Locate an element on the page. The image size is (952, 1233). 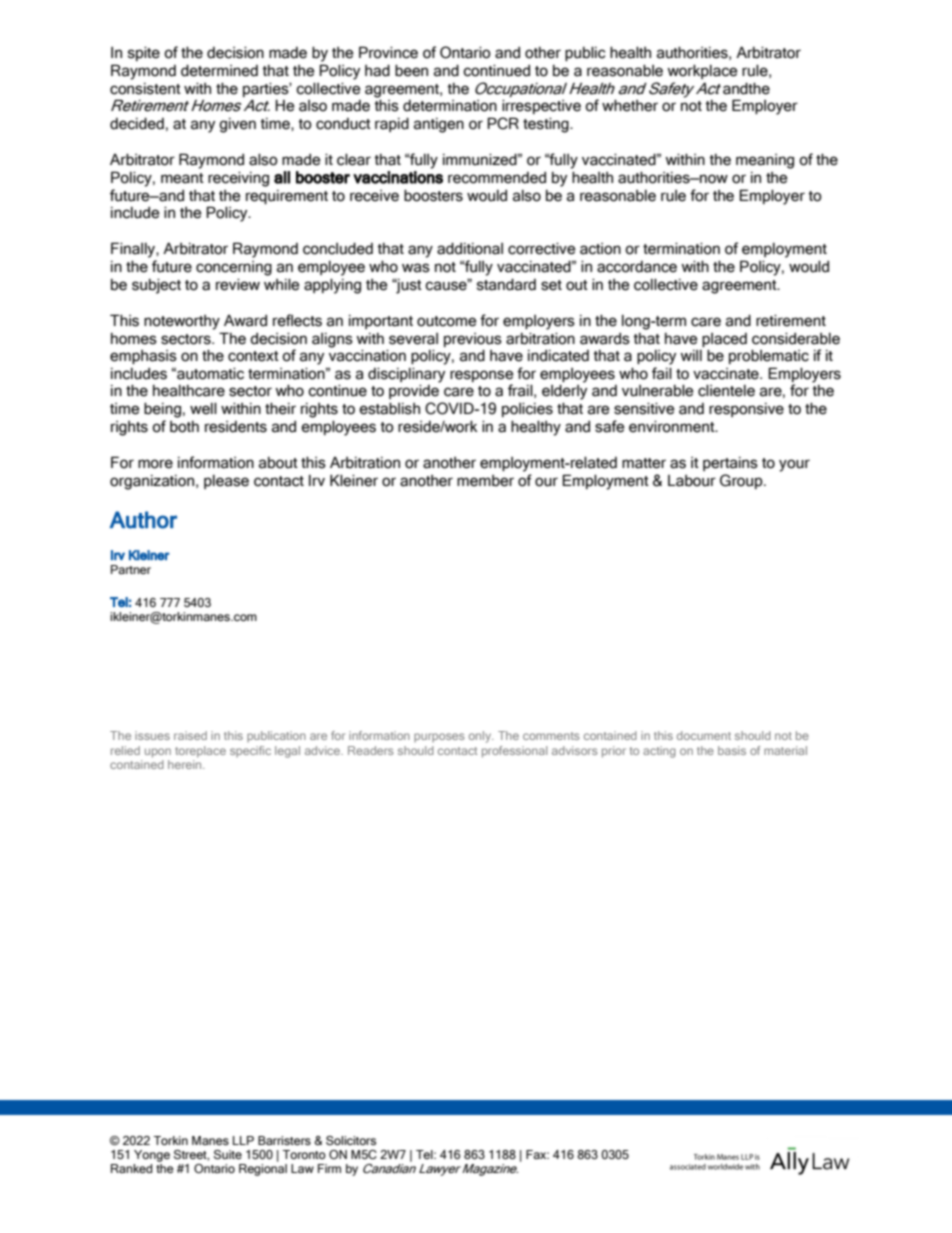
given is located at coordinates (237, 125).
